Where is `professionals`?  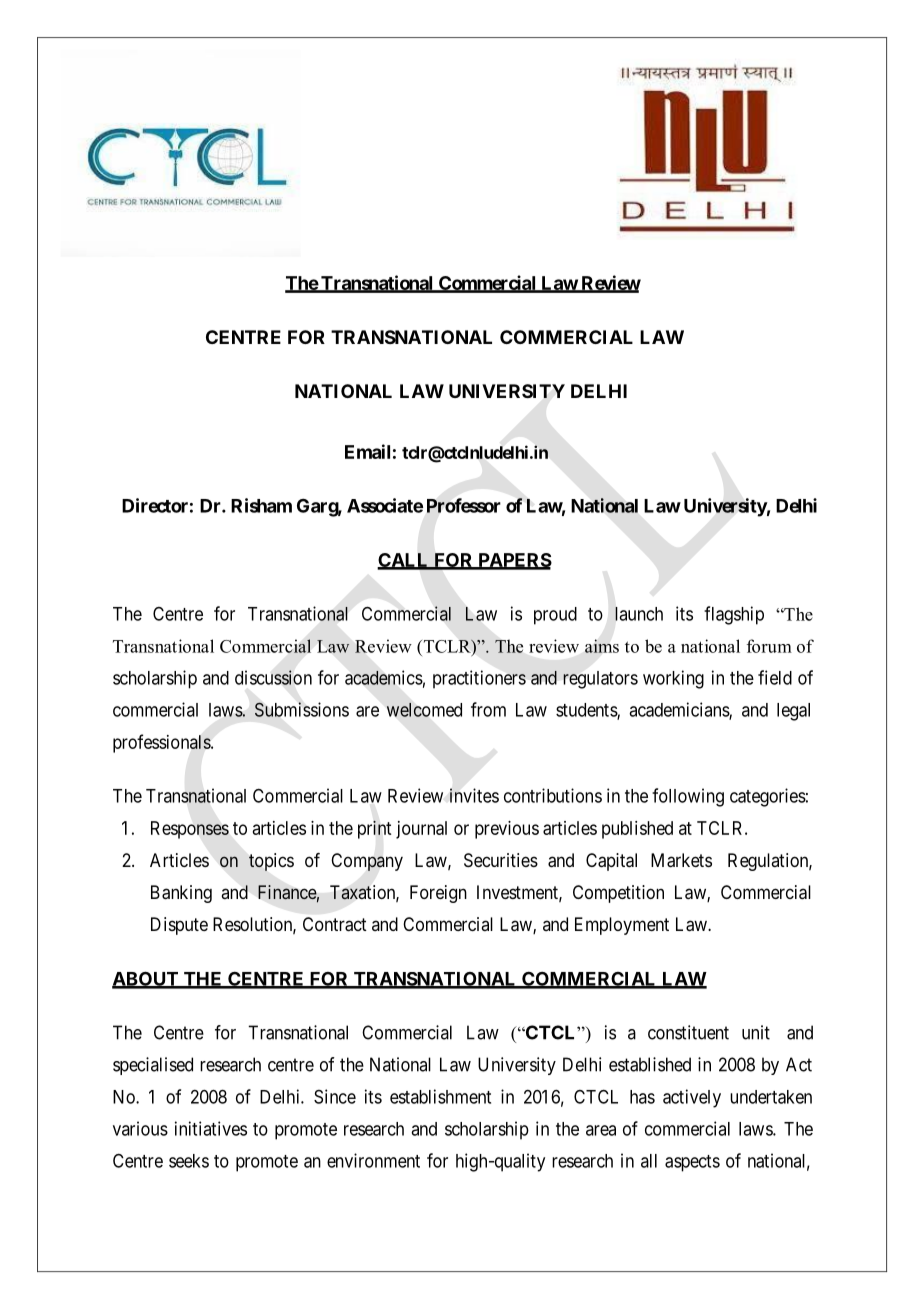
professionals is located at coordinates (162, 743).
